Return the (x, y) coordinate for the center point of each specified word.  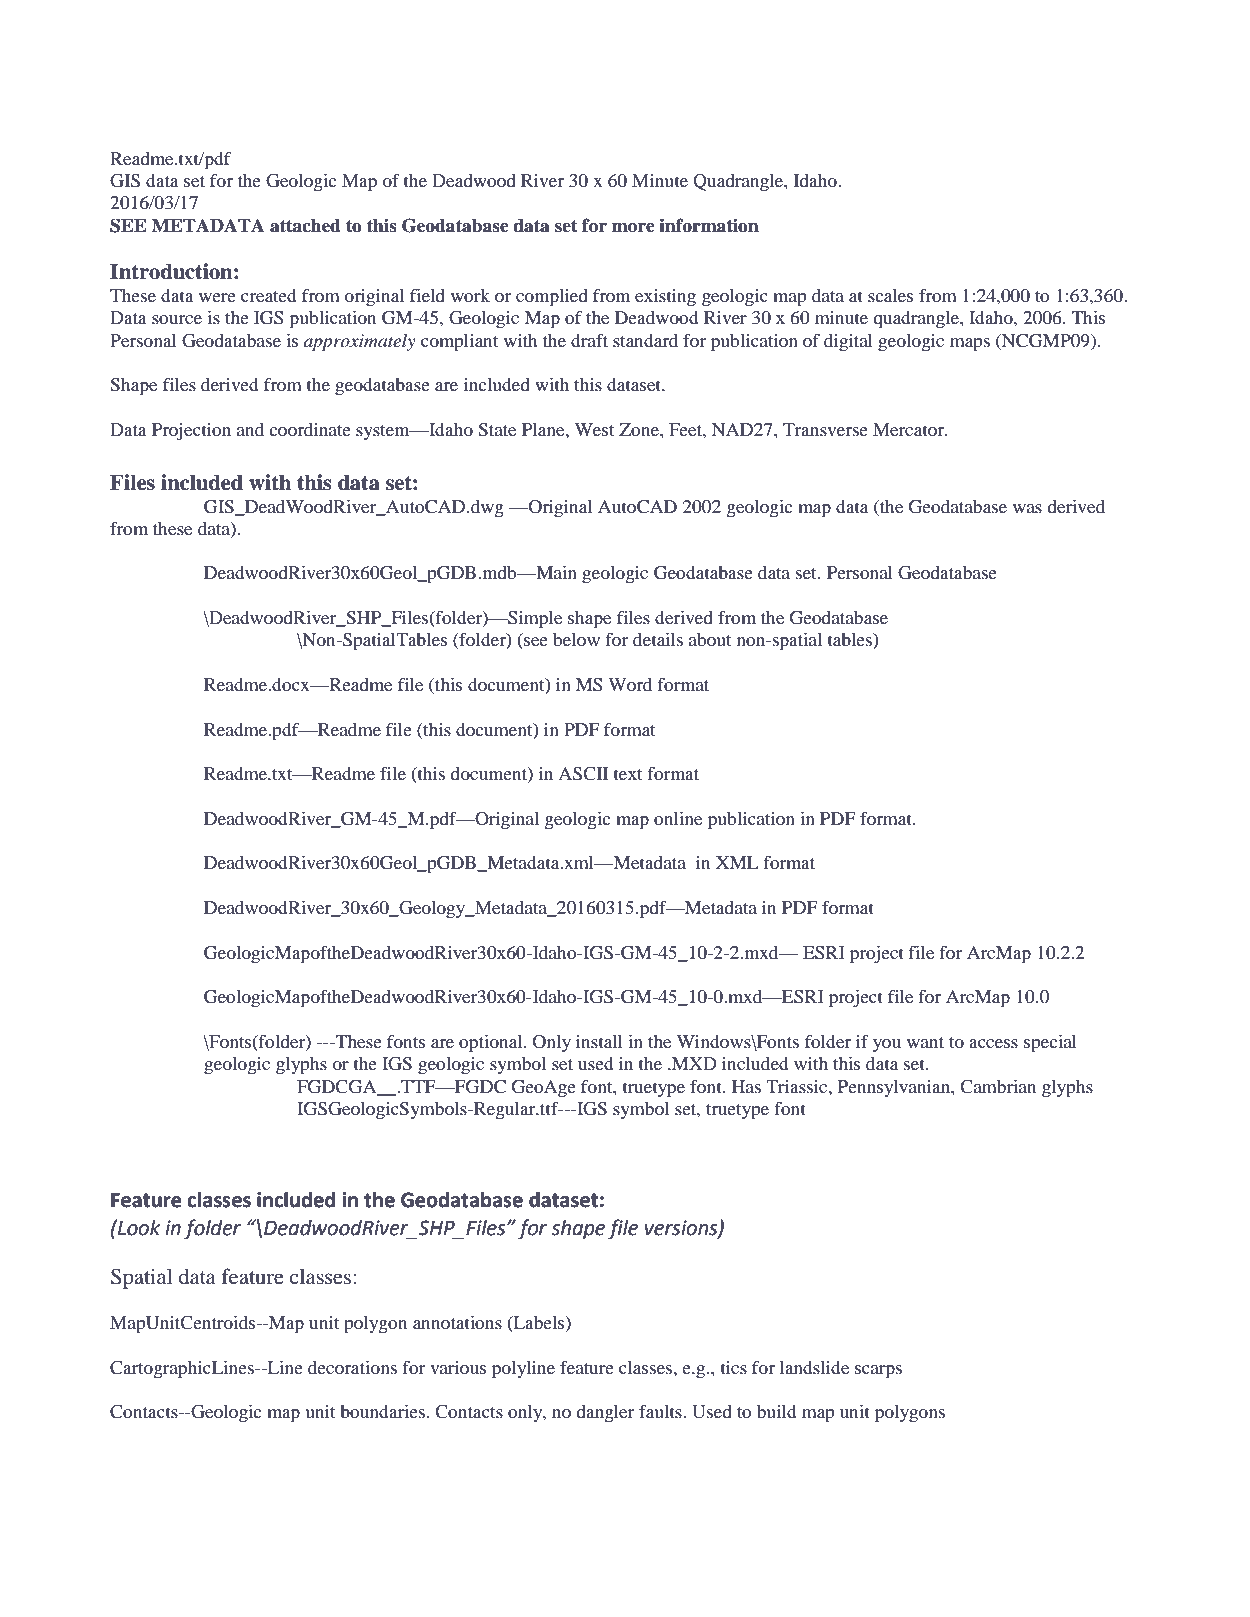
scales (890, 295)
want (925, 1042)
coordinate (310, 429)
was (1027, 508)
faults (661, 1411)
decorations (352, 1367)
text (628, 774)
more (633, 228)
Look (138, 1227)
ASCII (583, 774)
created (268, 295)
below (576, 639)
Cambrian (998, 1087)
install (599, 1041)
